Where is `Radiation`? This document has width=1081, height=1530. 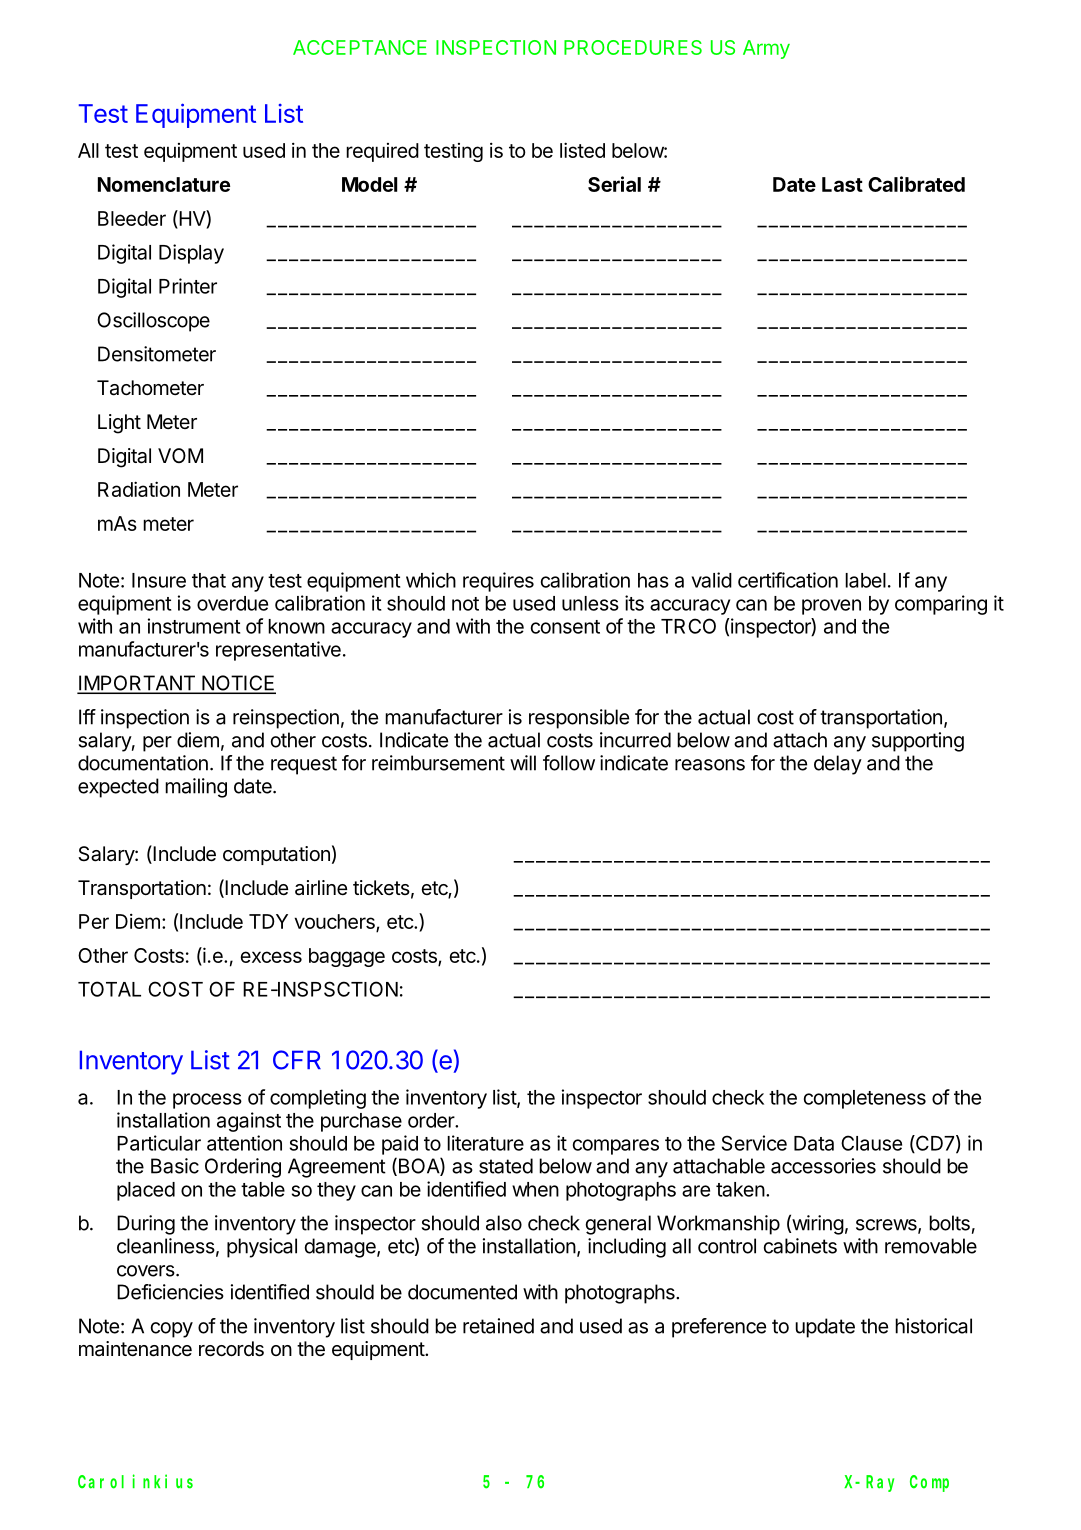
Radiation is located at coordinates (139, 489).
